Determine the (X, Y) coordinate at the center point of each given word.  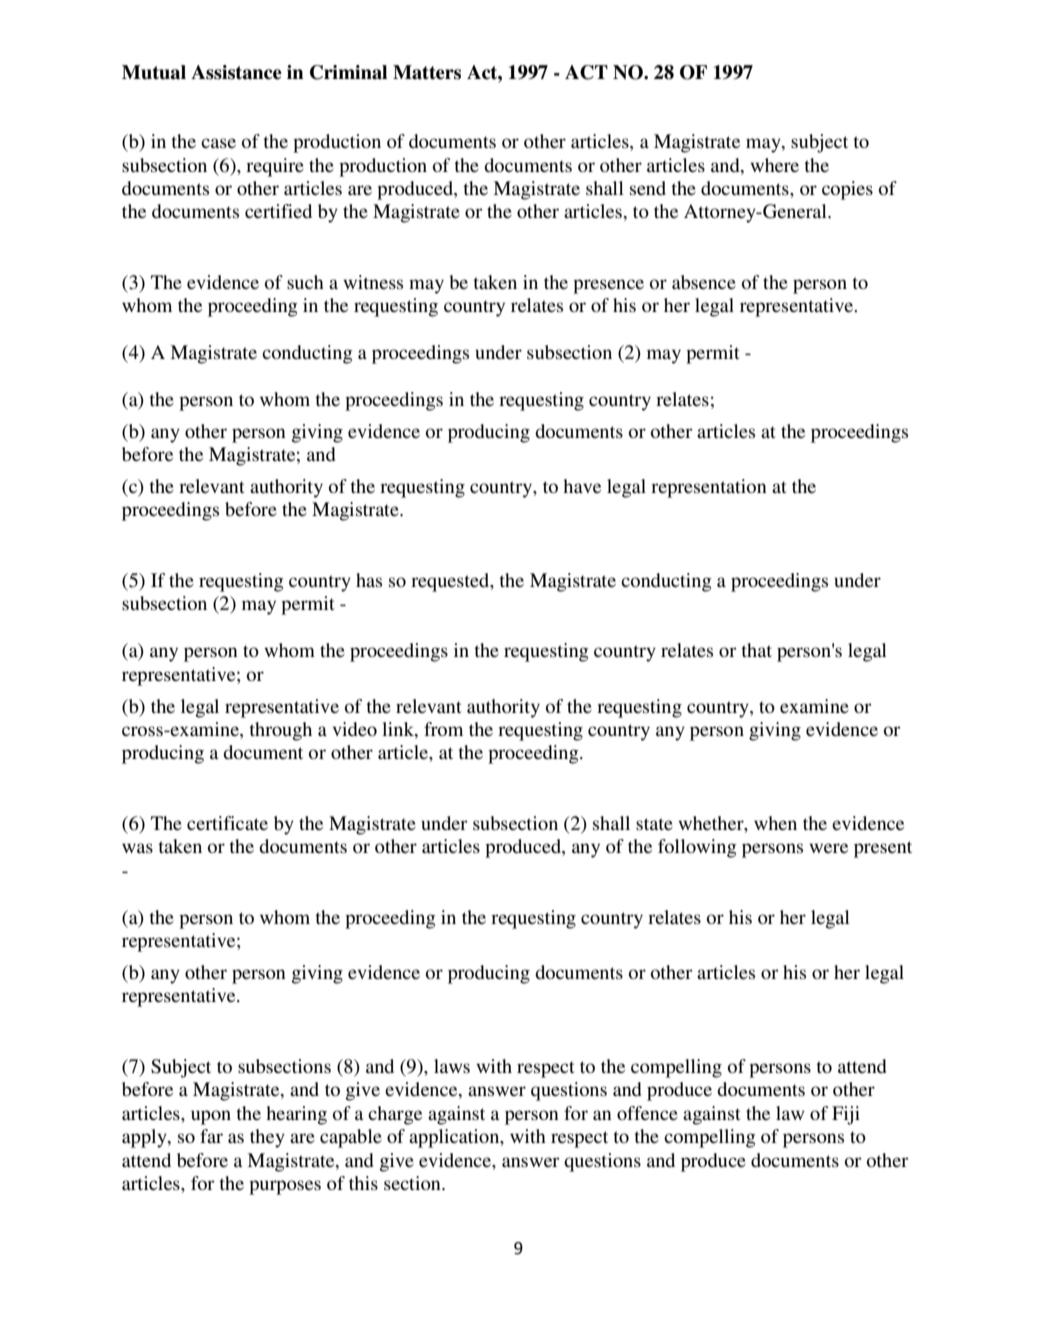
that (757, 650)
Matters (427, 72)
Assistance (236, 72)
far (211, 1136)
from (443, 729)
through (281, 731)
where (774, 165)
